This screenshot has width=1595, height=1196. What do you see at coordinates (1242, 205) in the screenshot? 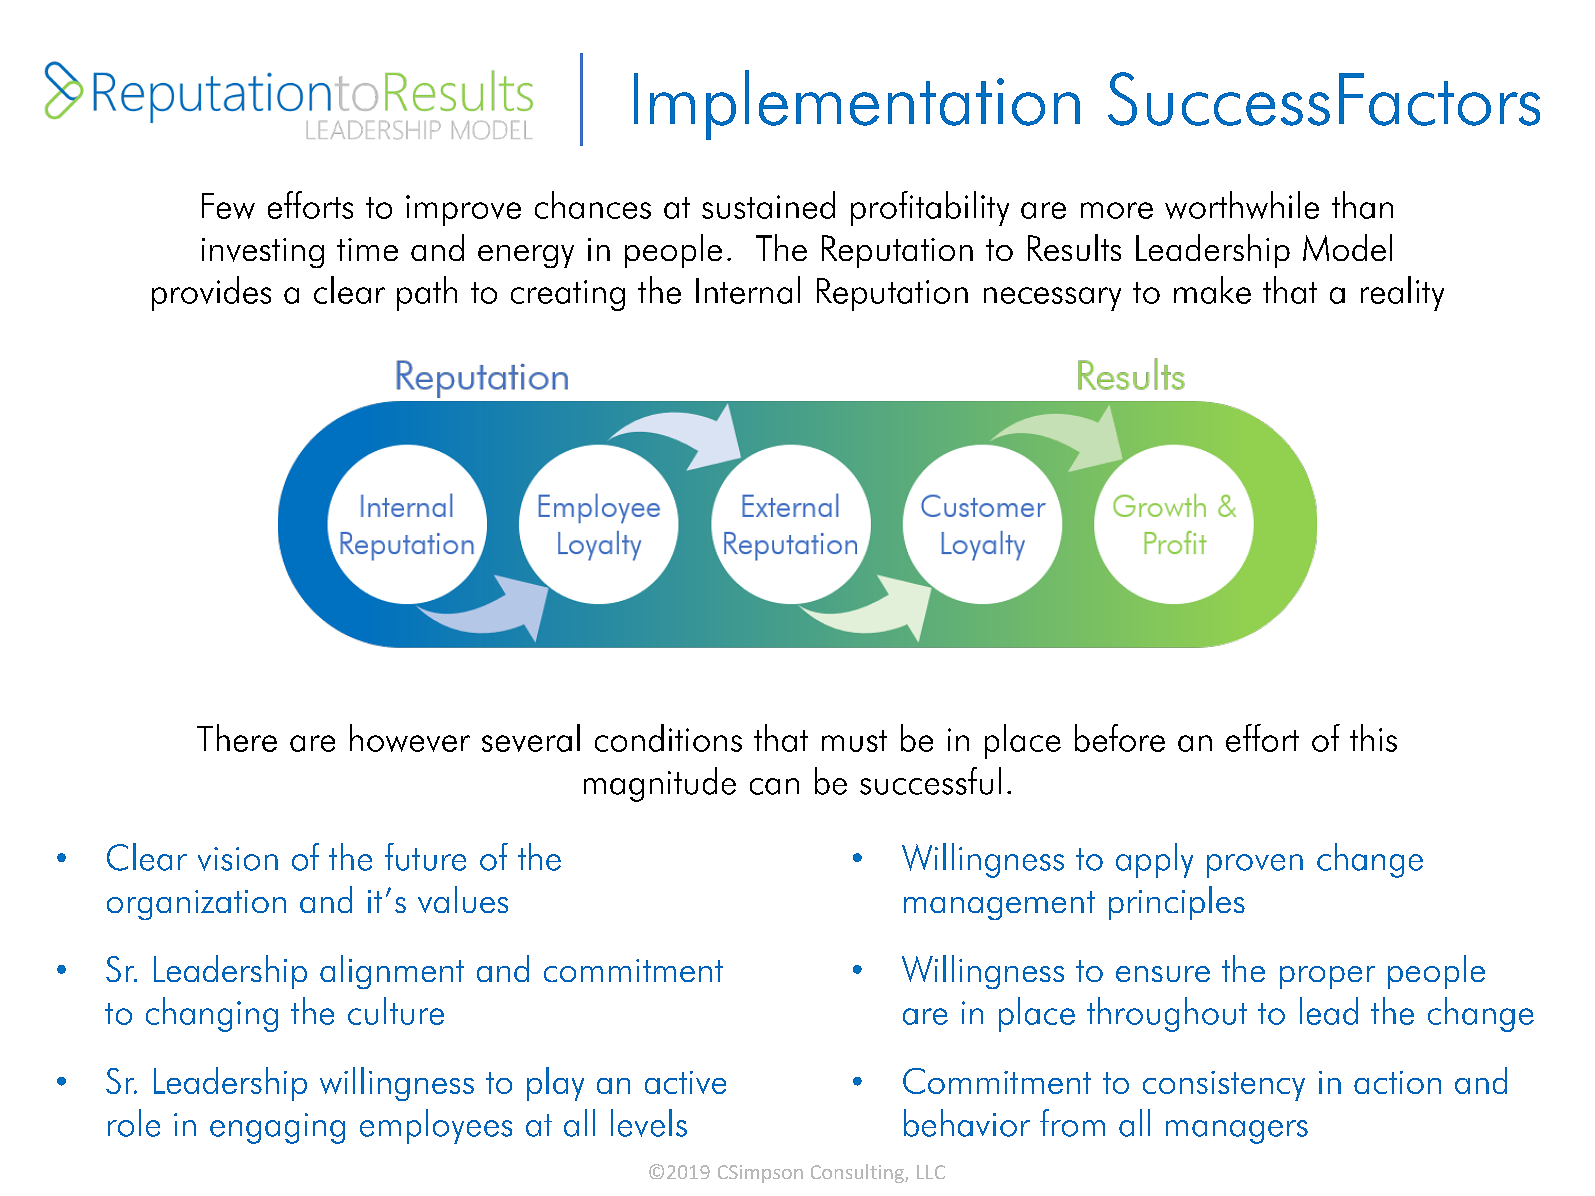
I see `worthwhile` at bounding box center [1242, 205].
